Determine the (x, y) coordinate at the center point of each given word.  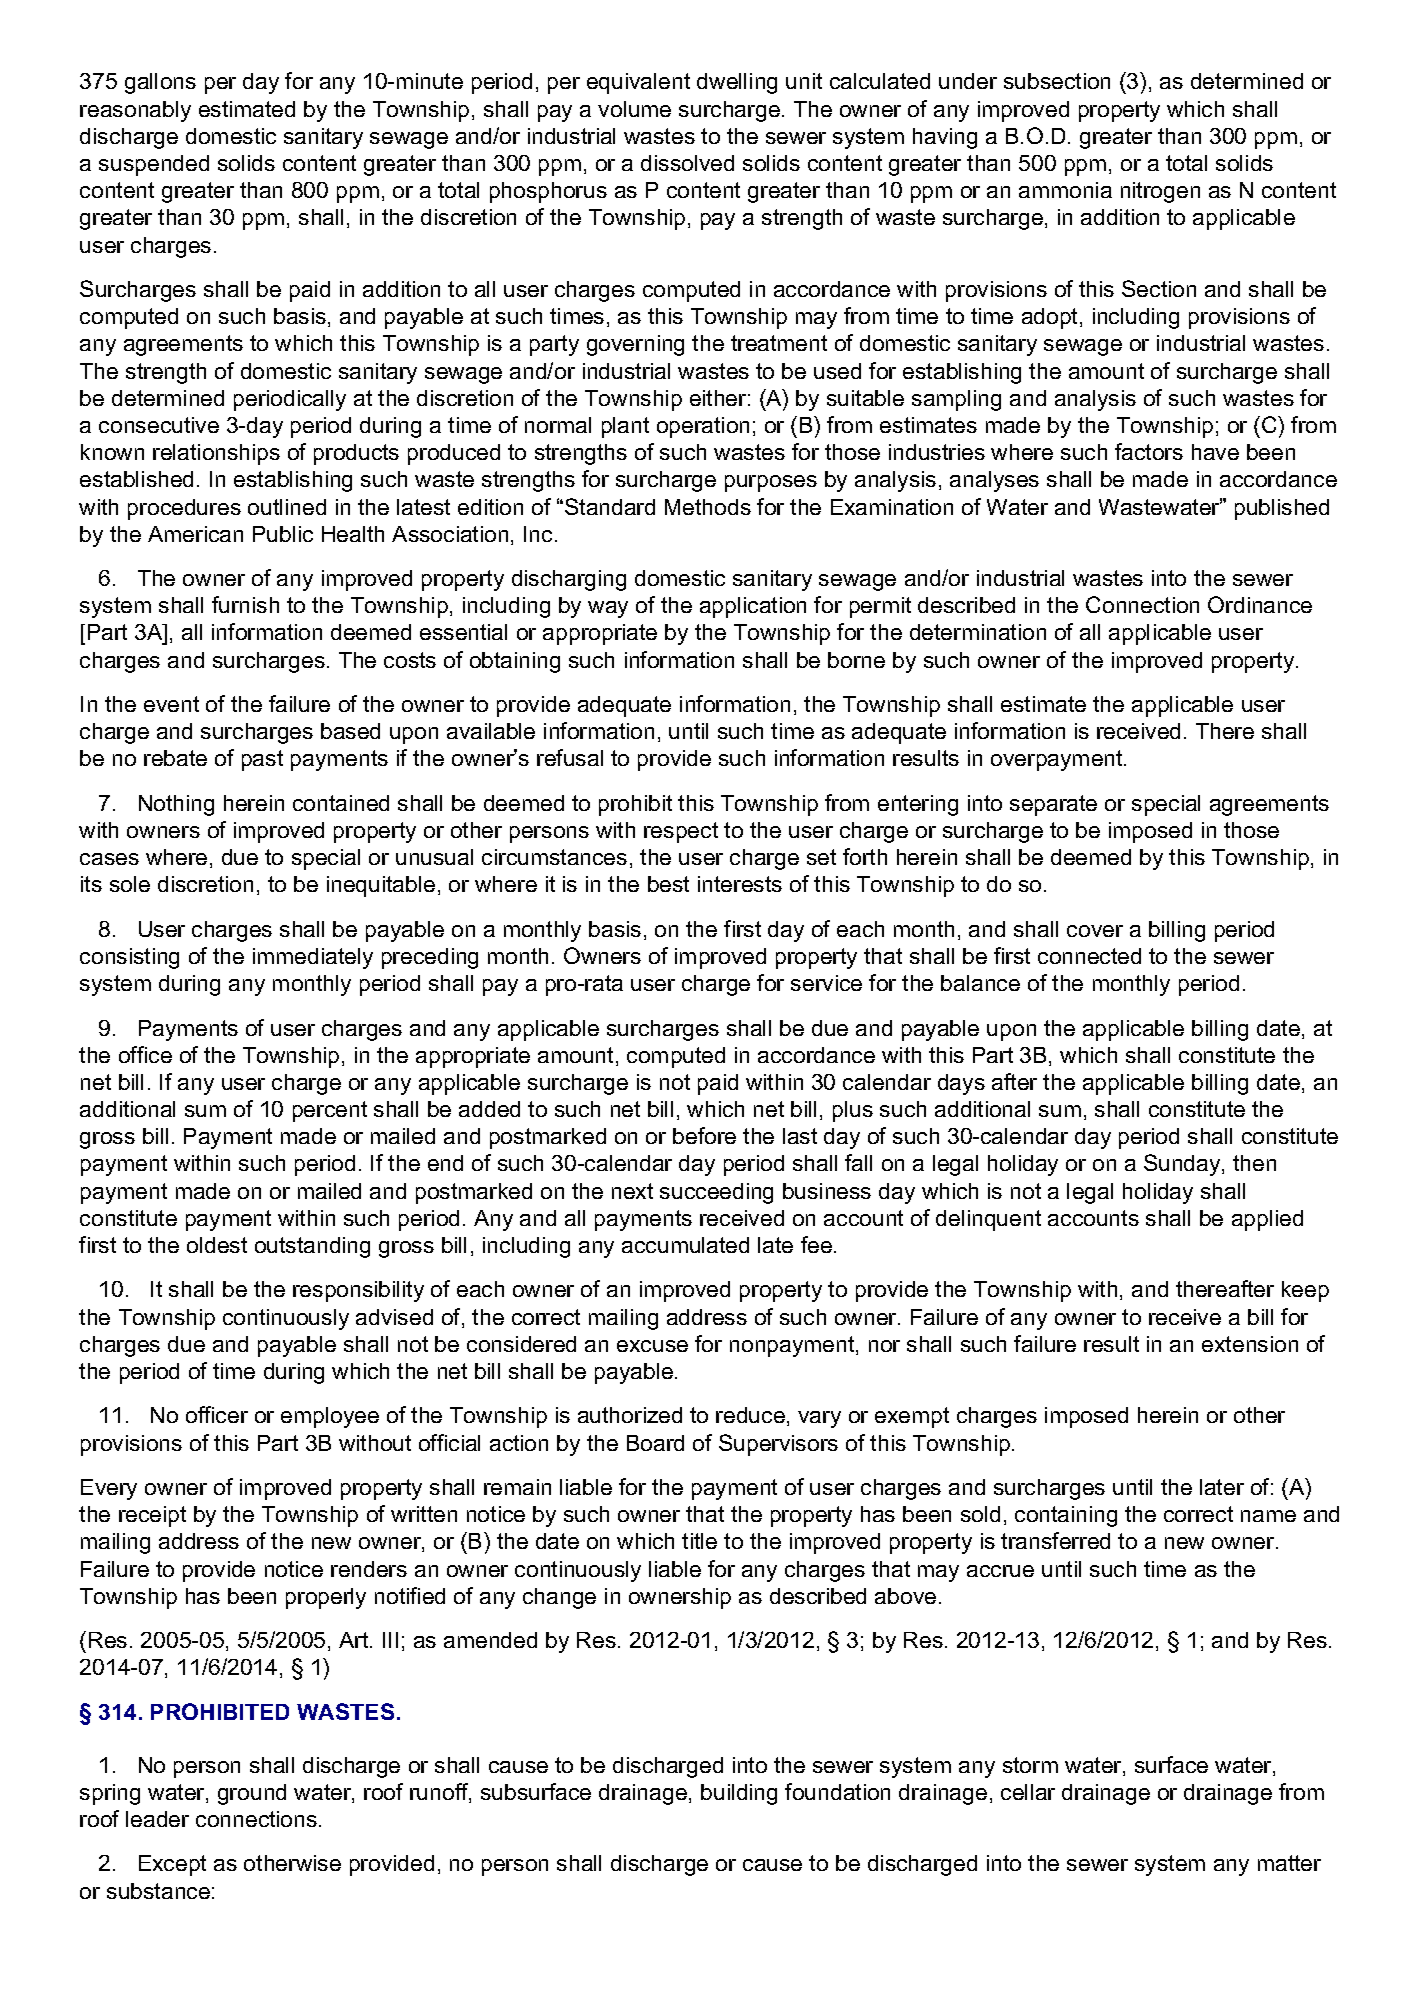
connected (1089, 956)
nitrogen (1160, 192)
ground (252, 1794)
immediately (313, 958)
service (826, 983)
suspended (154, 165)
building (739, 1794)
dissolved (687, 163)
